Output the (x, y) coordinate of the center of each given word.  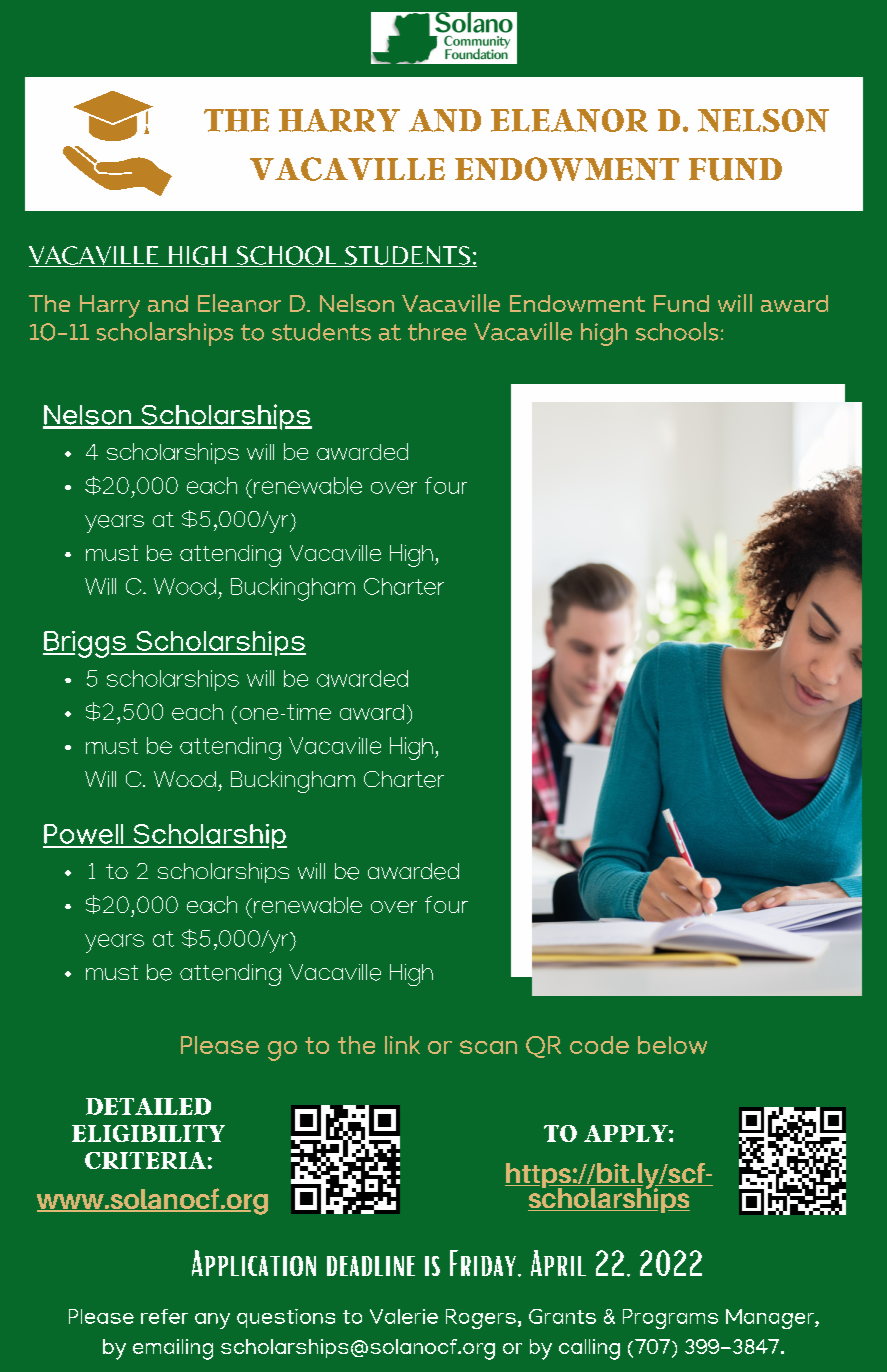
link (402, 1045)
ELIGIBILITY (148, 1133)
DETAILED (148, 1106)
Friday (483, 1263)
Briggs (85, 644)
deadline (371, 1266)
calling (589, 1349)
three (437, 332)
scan (488, 1047)
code (599, 1045)
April (558, 1263)
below (672, 1045)
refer (164, 1316)
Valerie (404, 1316)
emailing (173, 1349)
